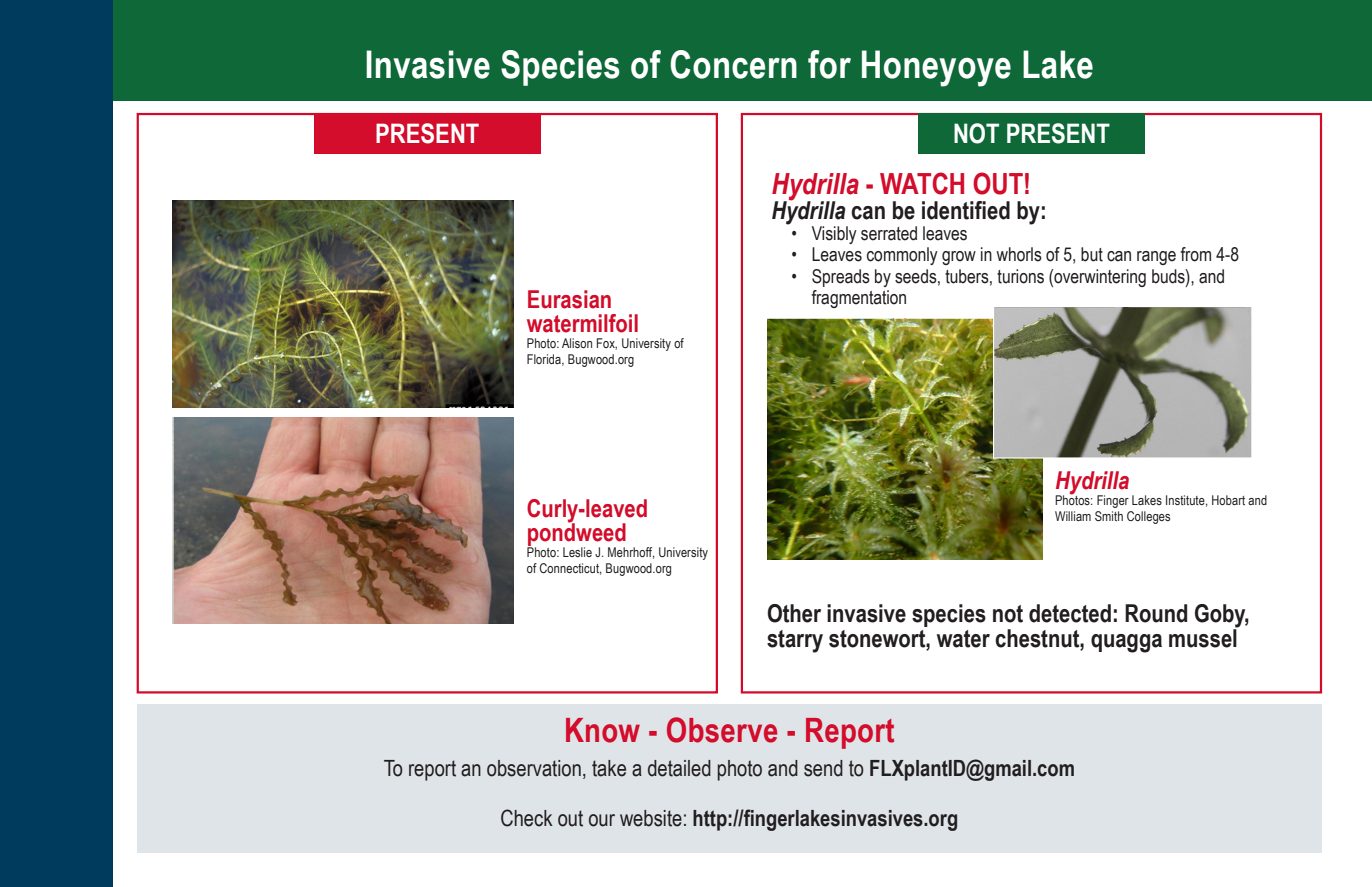  What do you see at coordinates (829, 64) in the page?
I see `for` at bounding box center [829, 64].
